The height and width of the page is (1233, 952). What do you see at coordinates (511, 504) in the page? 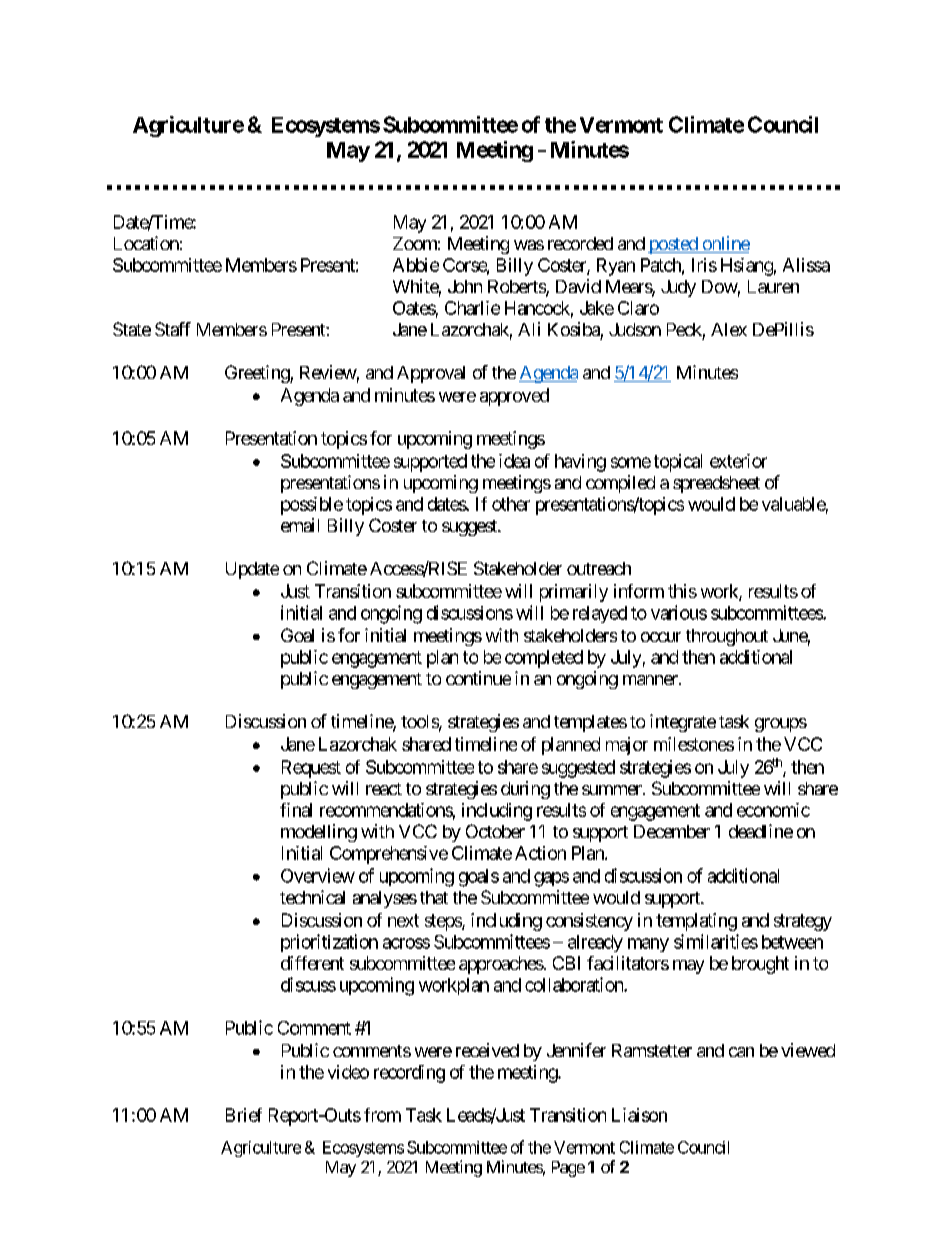
I see `other` at bounding box center [511, 504].
